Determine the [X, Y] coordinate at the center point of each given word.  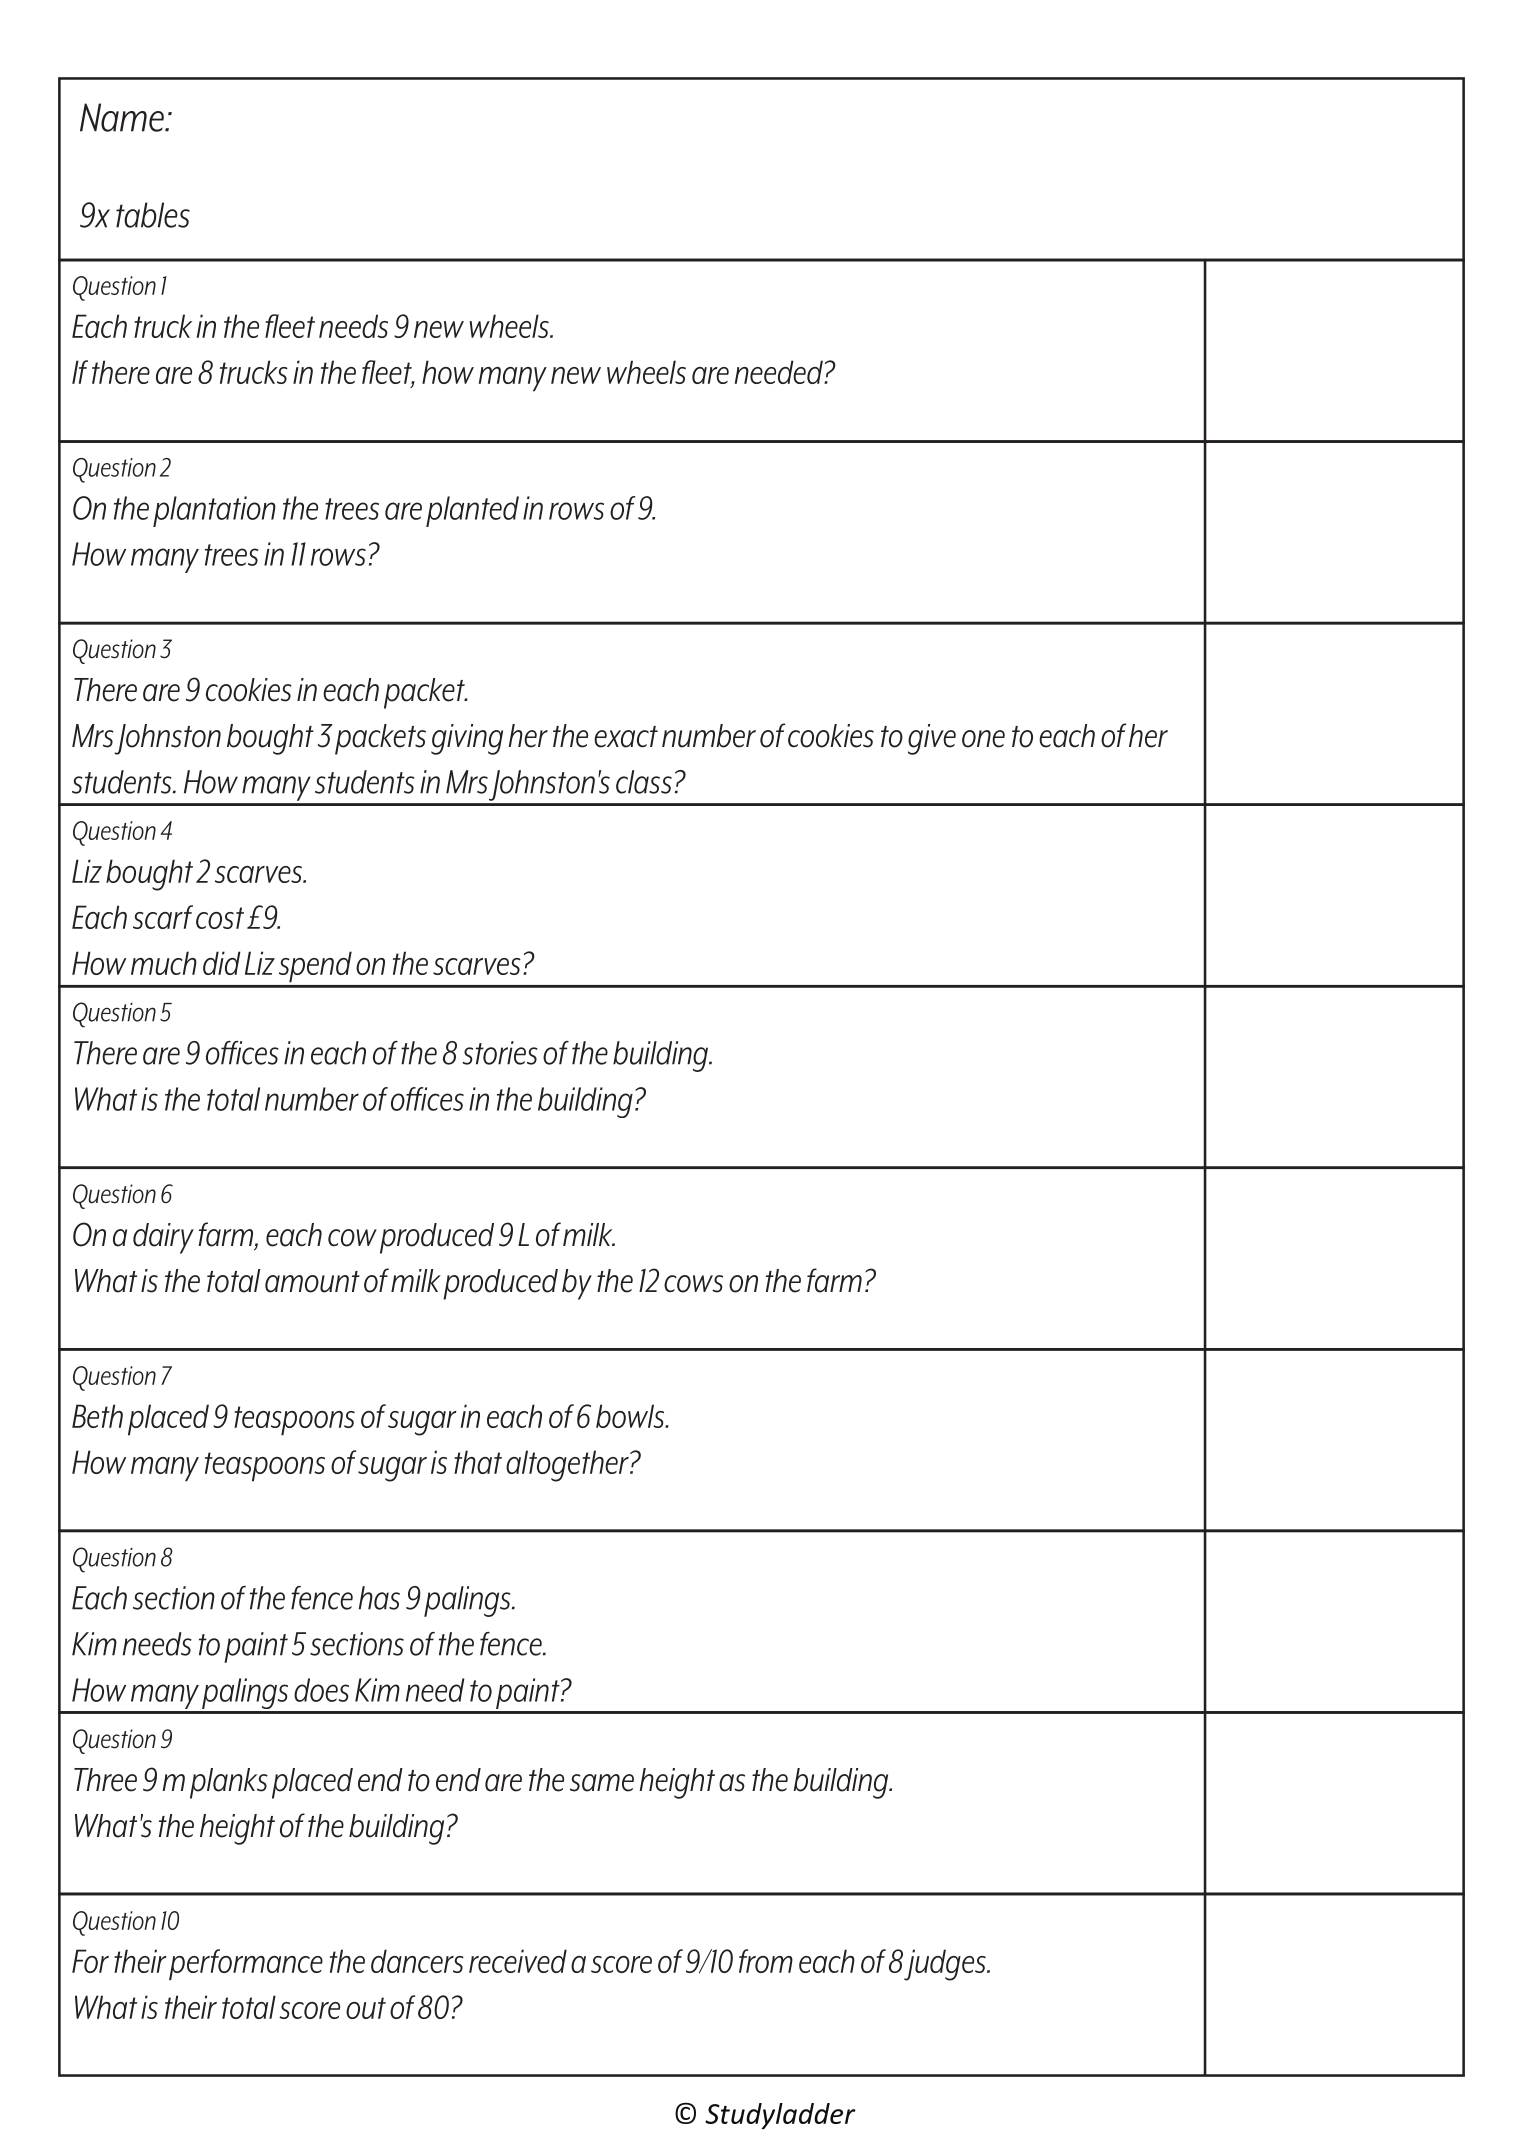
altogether [568, 1466]
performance [246, 1965]
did [222, 963]
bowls [631, 1416]
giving [467, 739]
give [932, 739]
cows [693, 1284]
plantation [214, 511]
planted [472, 511]
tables [153, 215]
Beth [97, 1416]
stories [500, 1053]
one [983, 739]
